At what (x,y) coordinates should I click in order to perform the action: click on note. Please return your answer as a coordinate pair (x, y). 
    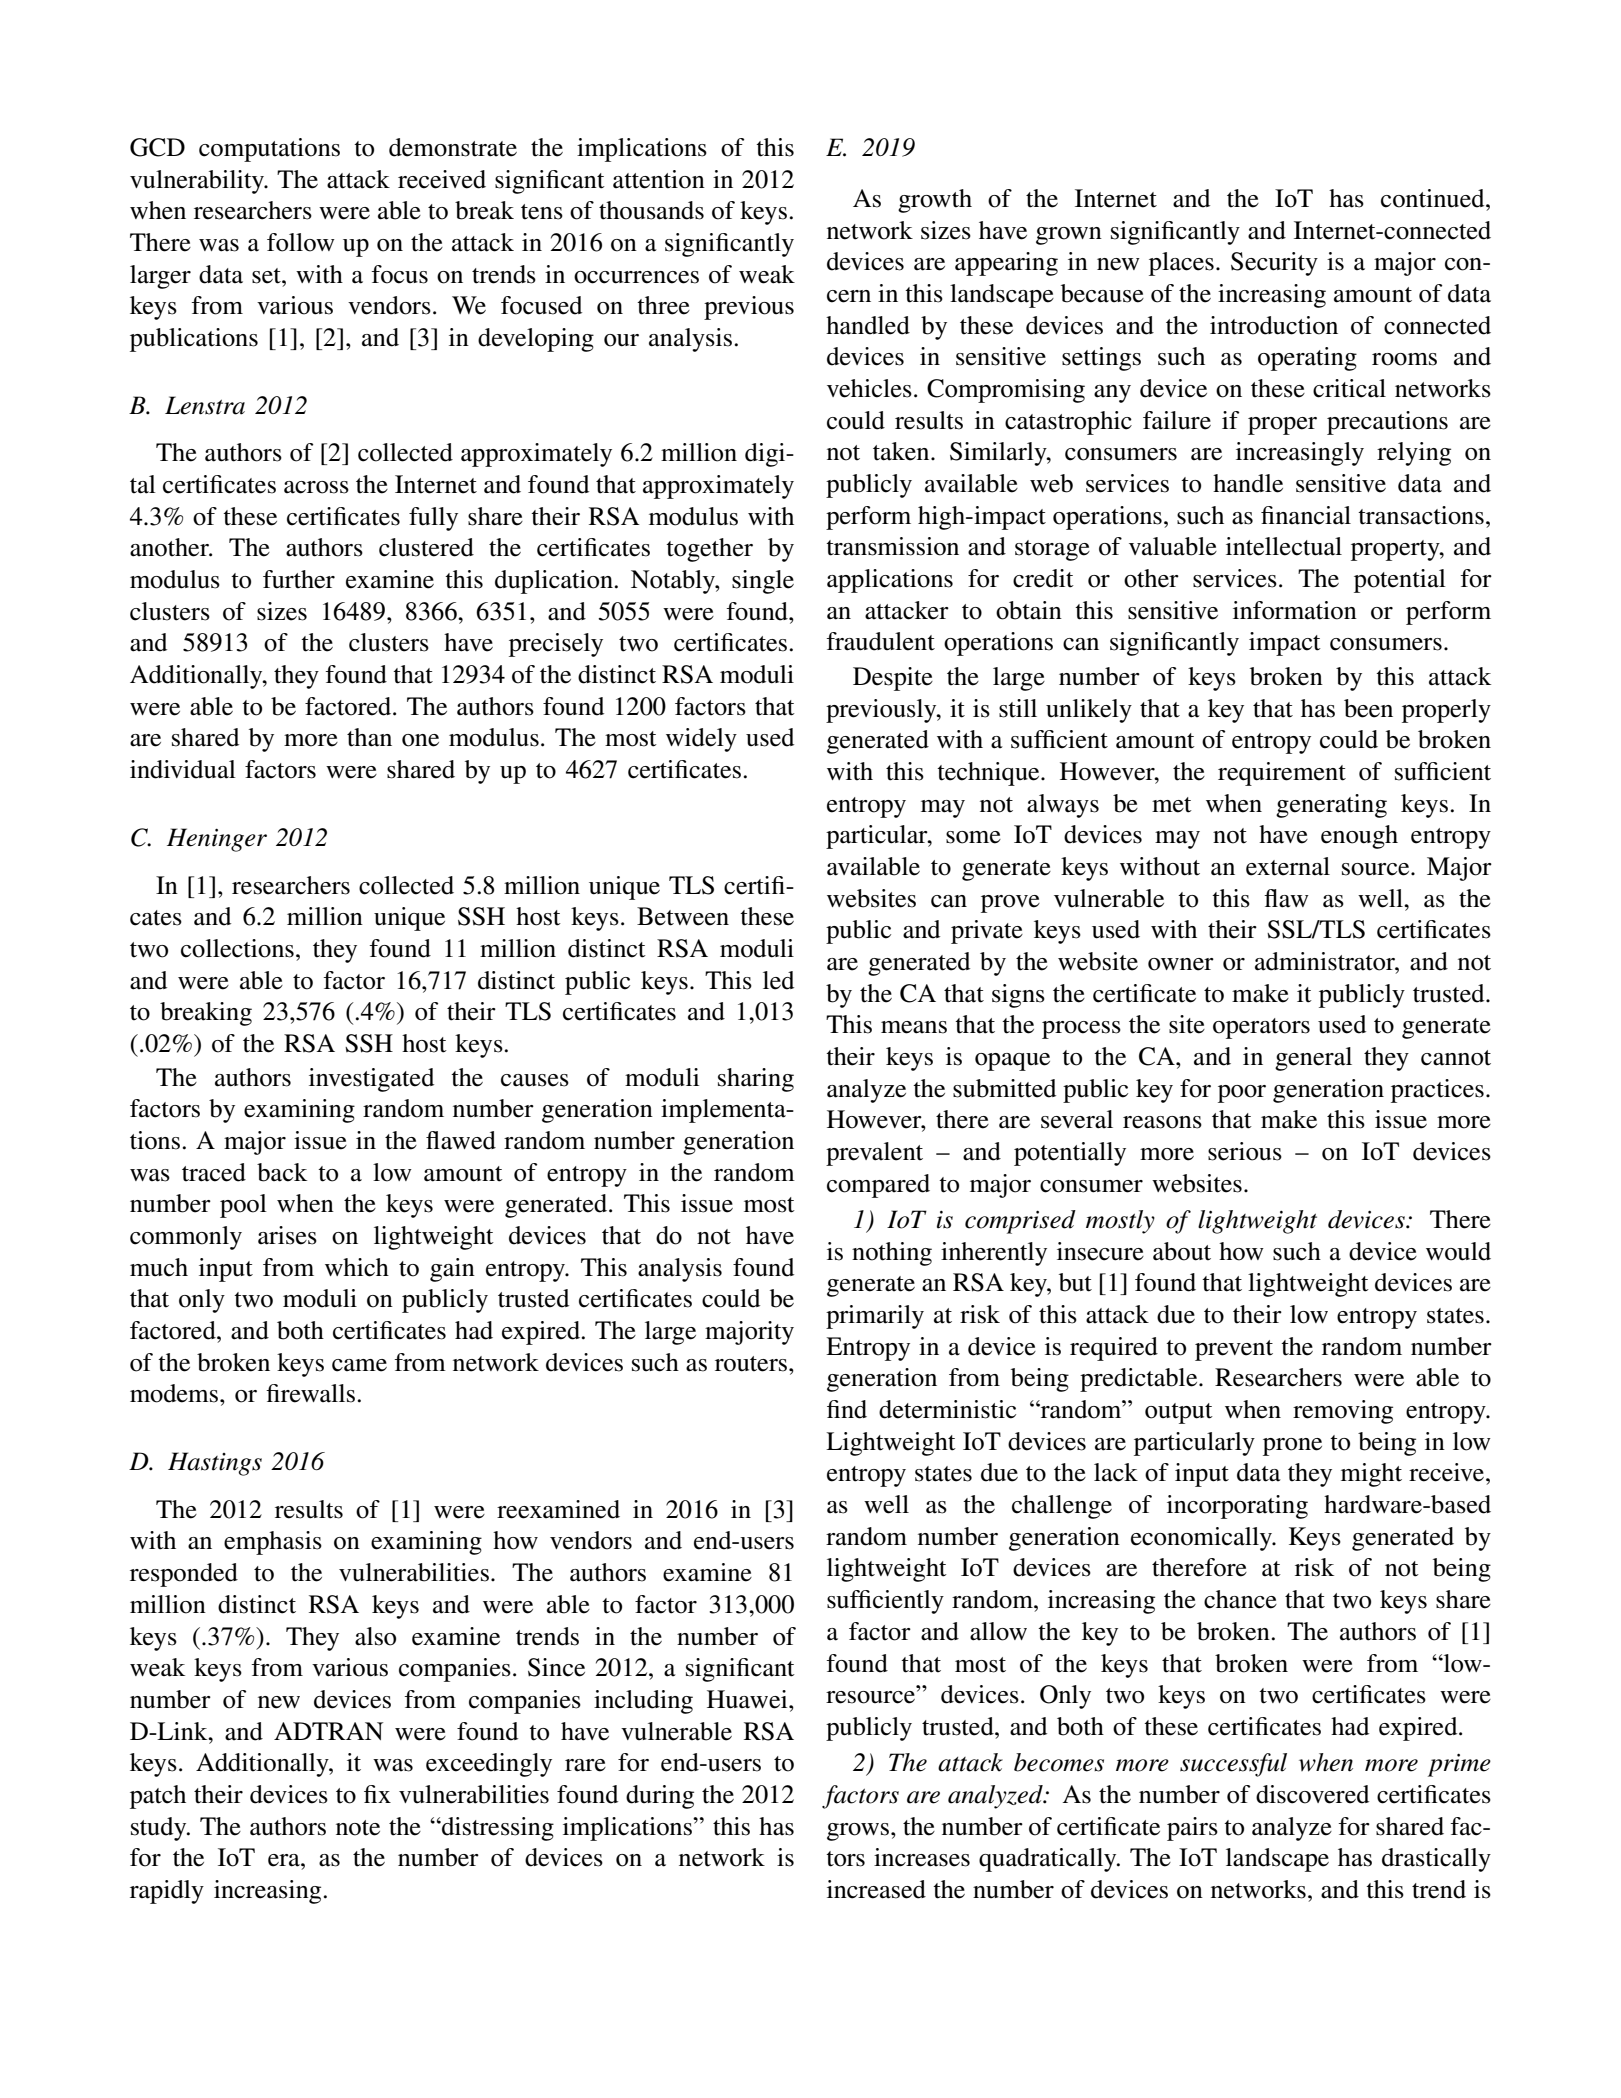
    Looking at the image, I should click on (358, 1828).
